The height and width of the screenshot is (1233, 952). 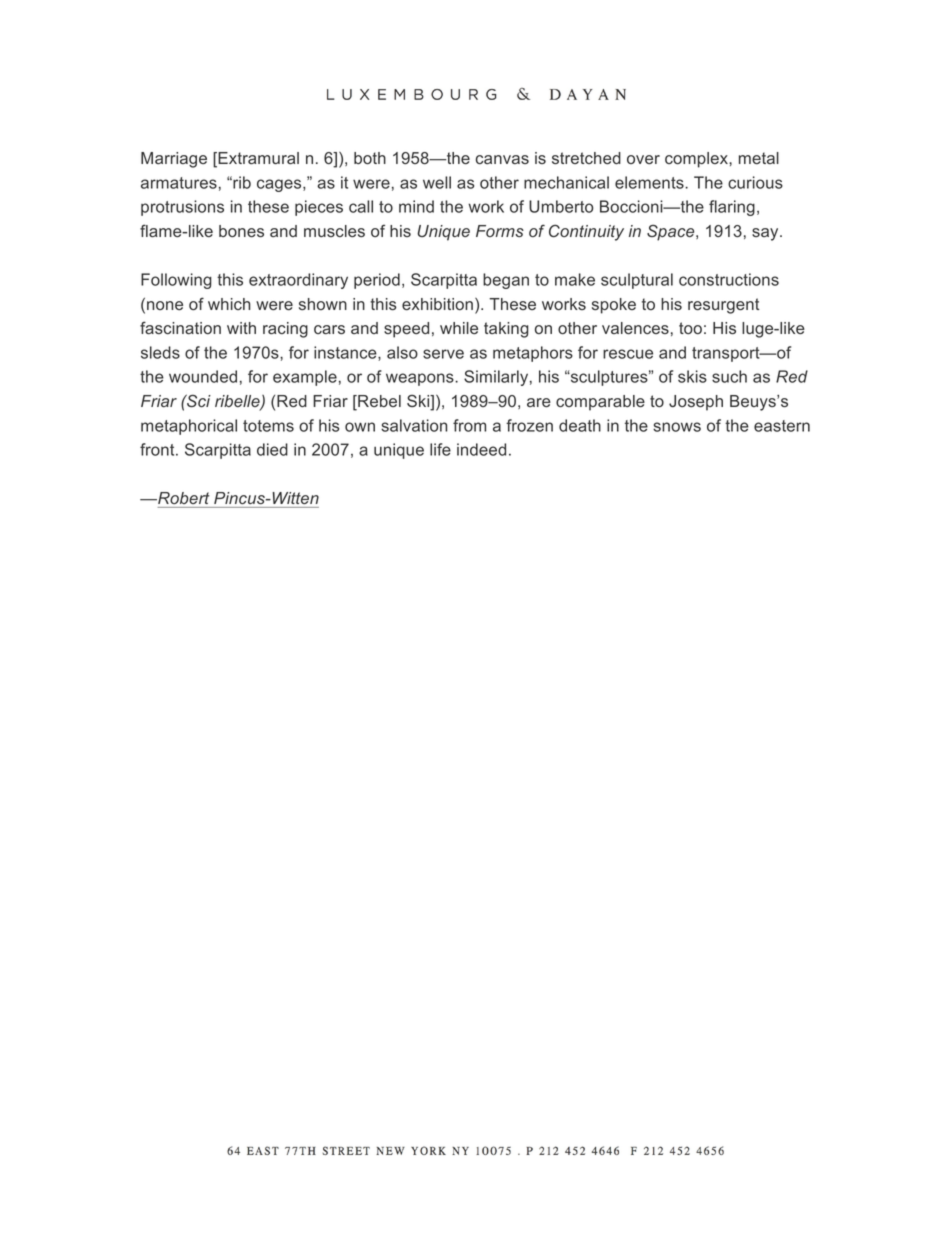 What do you see at coordinates (481, 449) in the screenshot?
I see `indeed` at bounding box center [481, 449].
